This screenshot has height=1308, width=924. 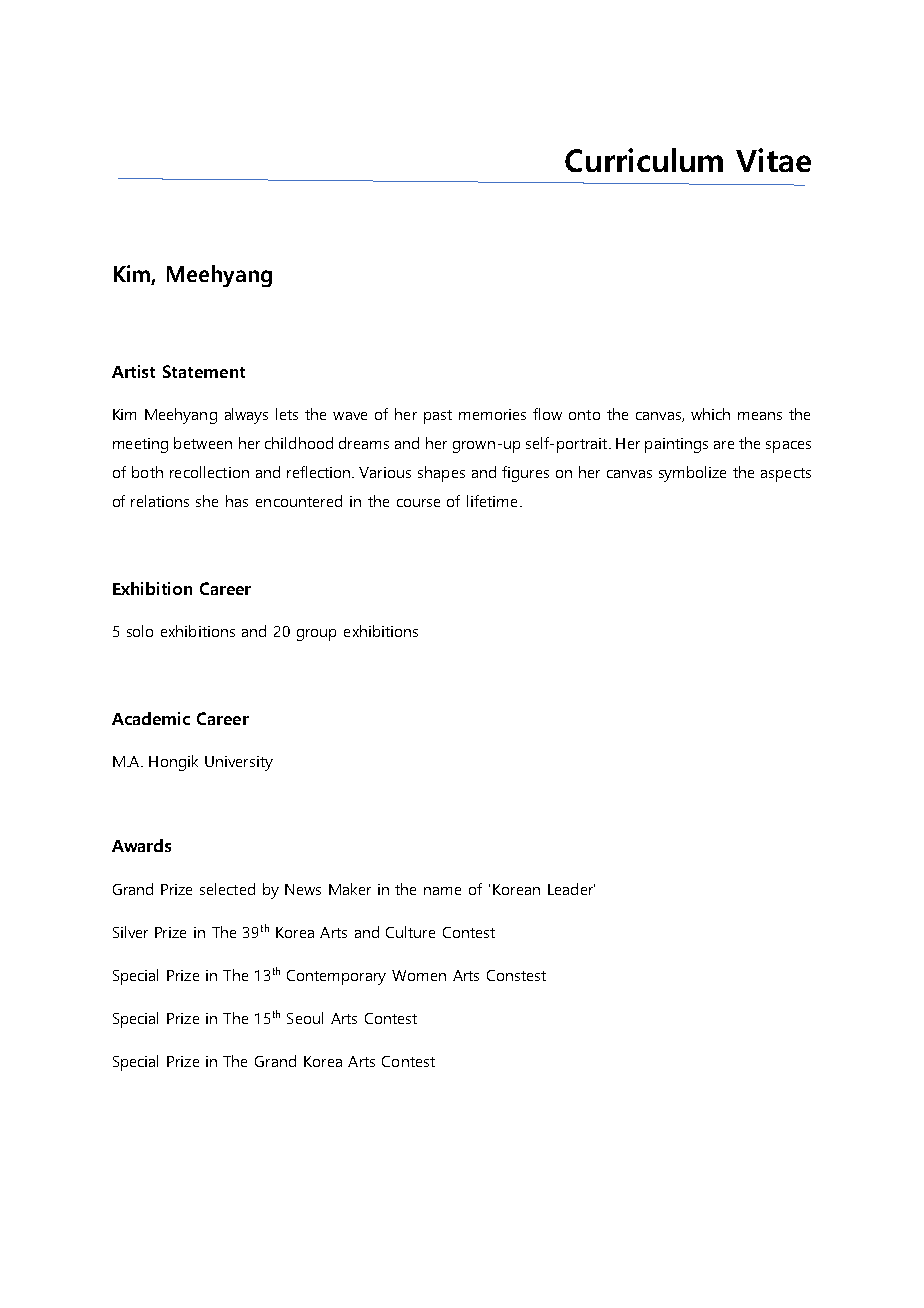 I want to click on Vitae, so click(x=773, y=160).
